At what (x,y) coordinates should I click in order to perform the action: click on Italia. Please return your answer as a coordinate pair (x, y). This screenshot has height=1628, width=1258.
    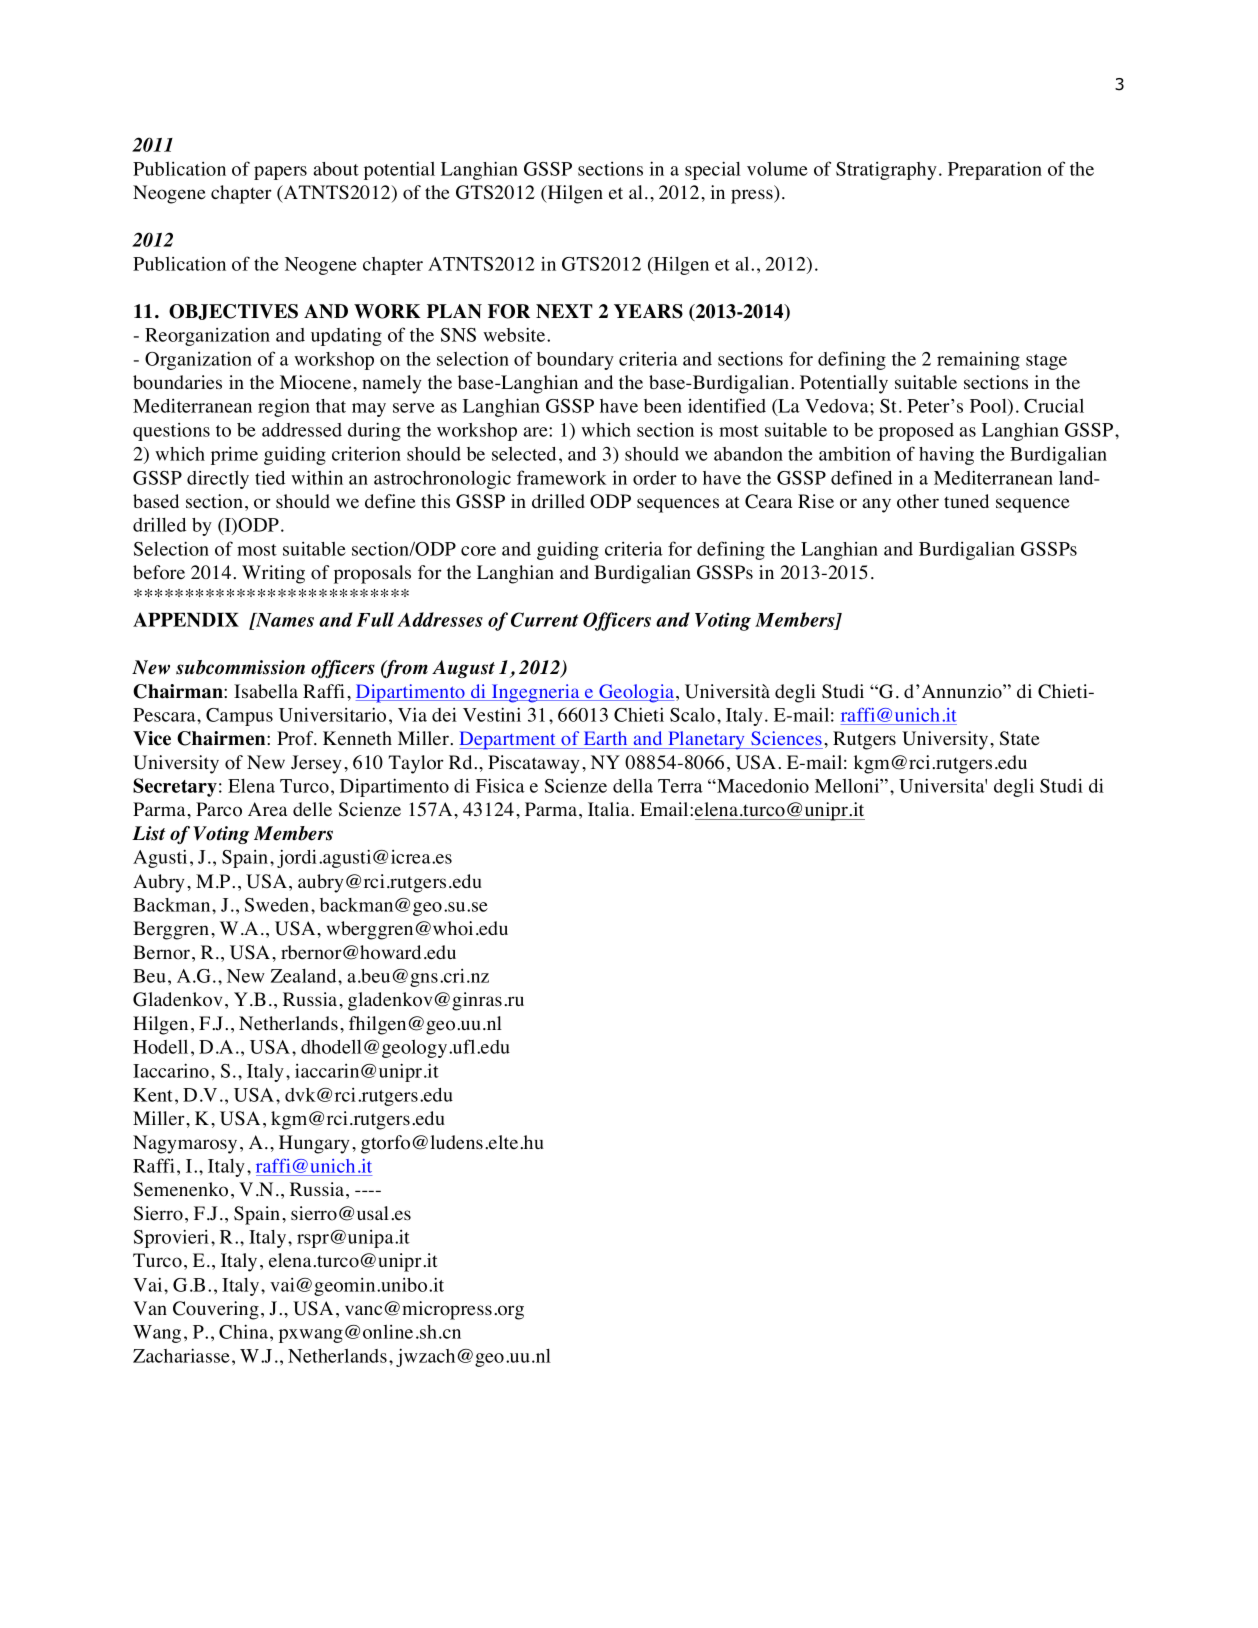
    Looking at the image, I should click on (610, 809).
